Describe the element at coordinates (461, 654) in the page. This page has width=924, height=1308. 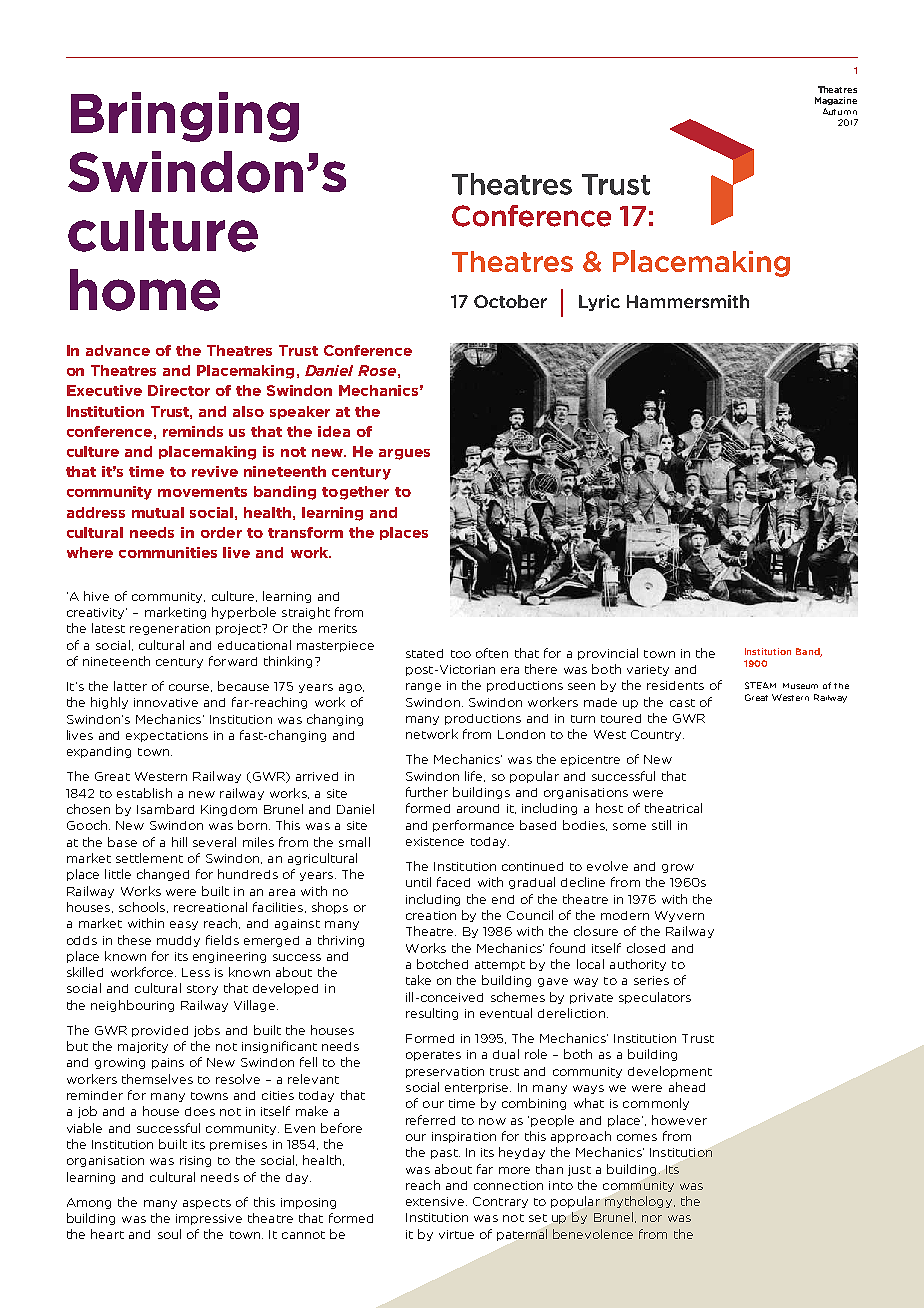
I see `too` at that location.
